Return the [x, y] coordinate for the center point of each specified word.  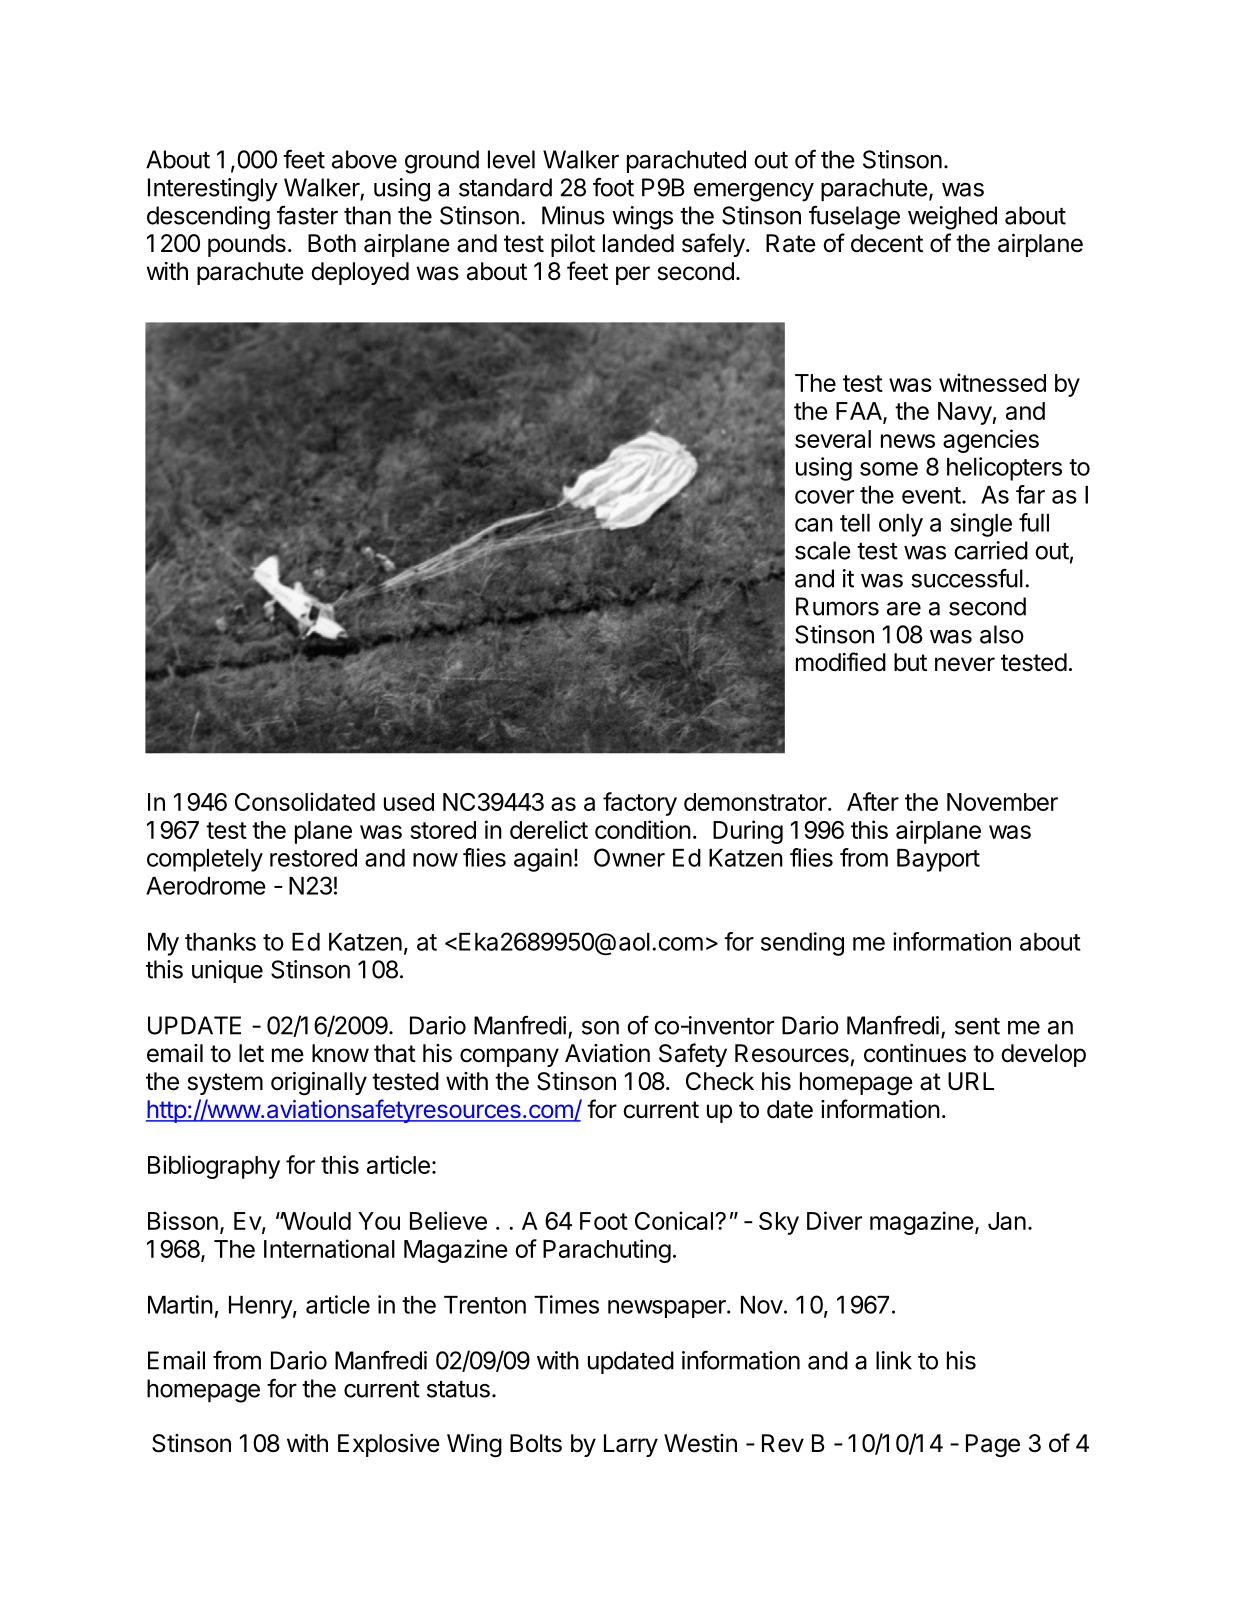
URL [971, 1081]
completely [205, 860]
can [814, 525]
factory [640, 804]
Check [720, 1081]
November [1002, 802]
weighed [952, 218]
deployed [360, 273]
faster [307, 215]
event [931, 495]
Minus [573, 215]
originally [319, 1084]
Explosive [389, 1445]
